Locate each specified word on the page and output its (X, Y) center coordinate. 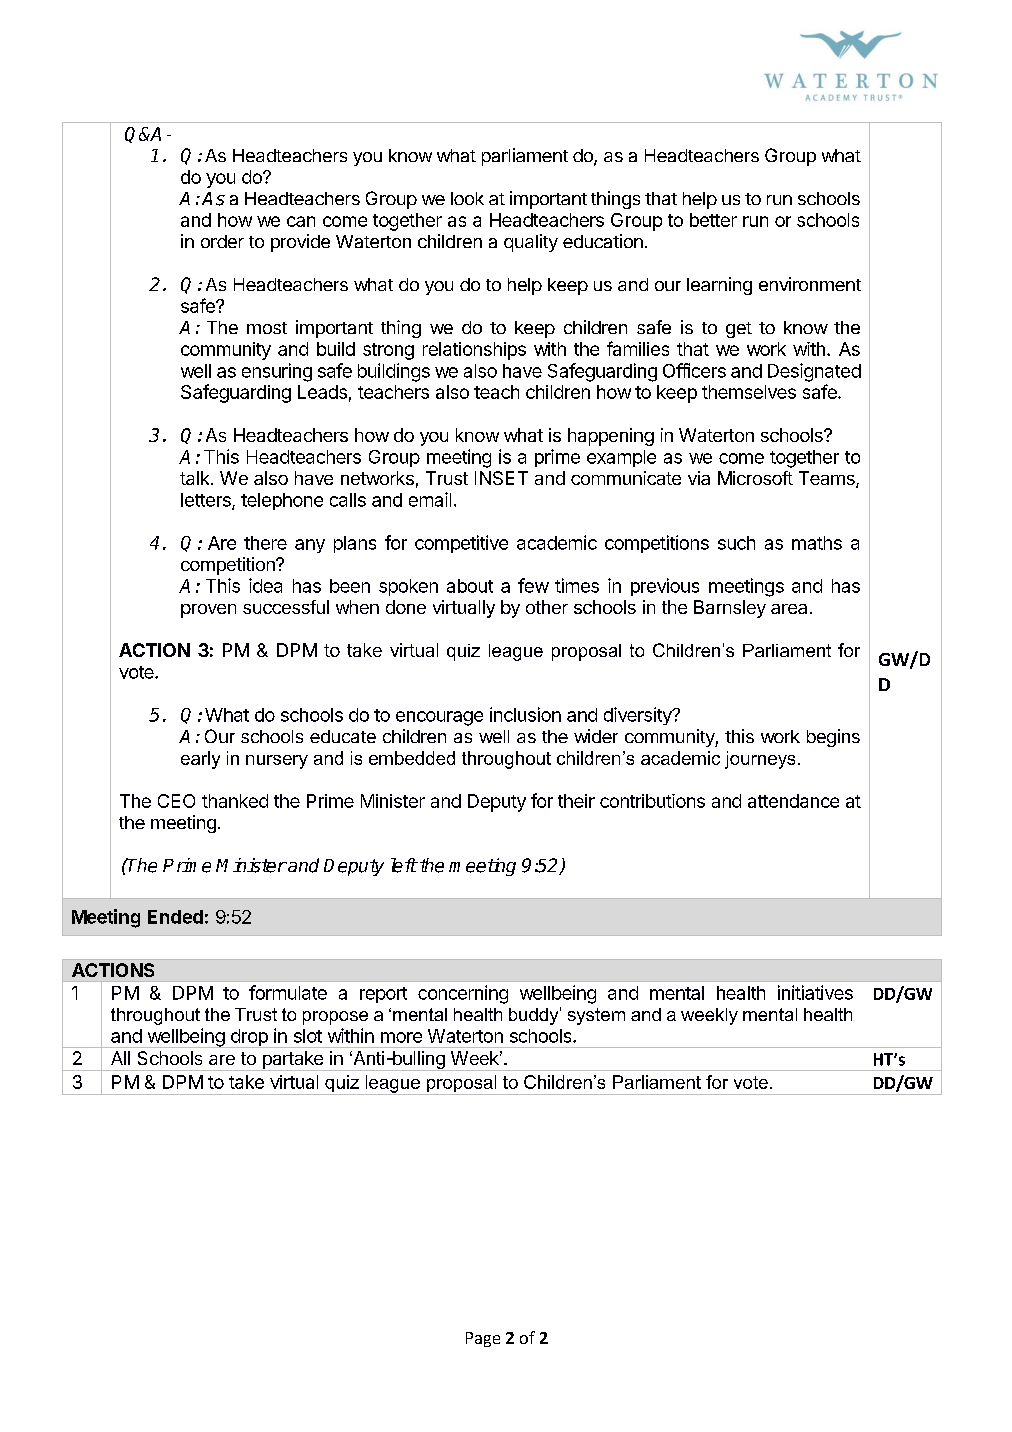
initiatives (815, 992)
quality (531, 243)
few (533, 585)
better (713, 220)
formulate (288, 992)
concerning (463, 994)
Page (483, 1339)
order (222, 241)
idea (265, 585)
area (789, 609)
